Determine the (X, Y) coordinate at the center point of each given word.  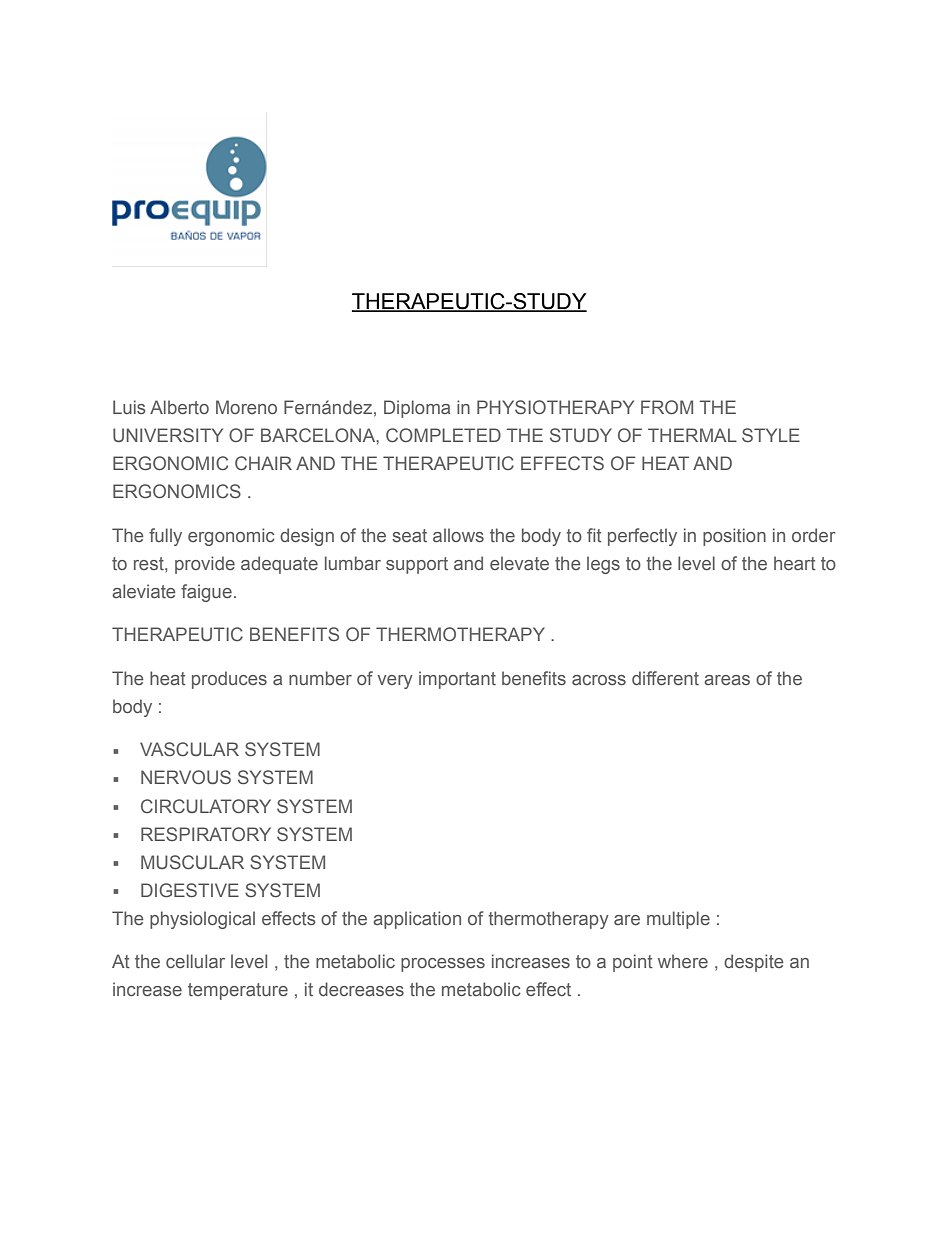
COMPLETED (443, 435)
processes (443, 965)
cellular (195, 961)
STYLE (771, 435)
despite (754, 963)
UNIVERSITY (168, 435)
